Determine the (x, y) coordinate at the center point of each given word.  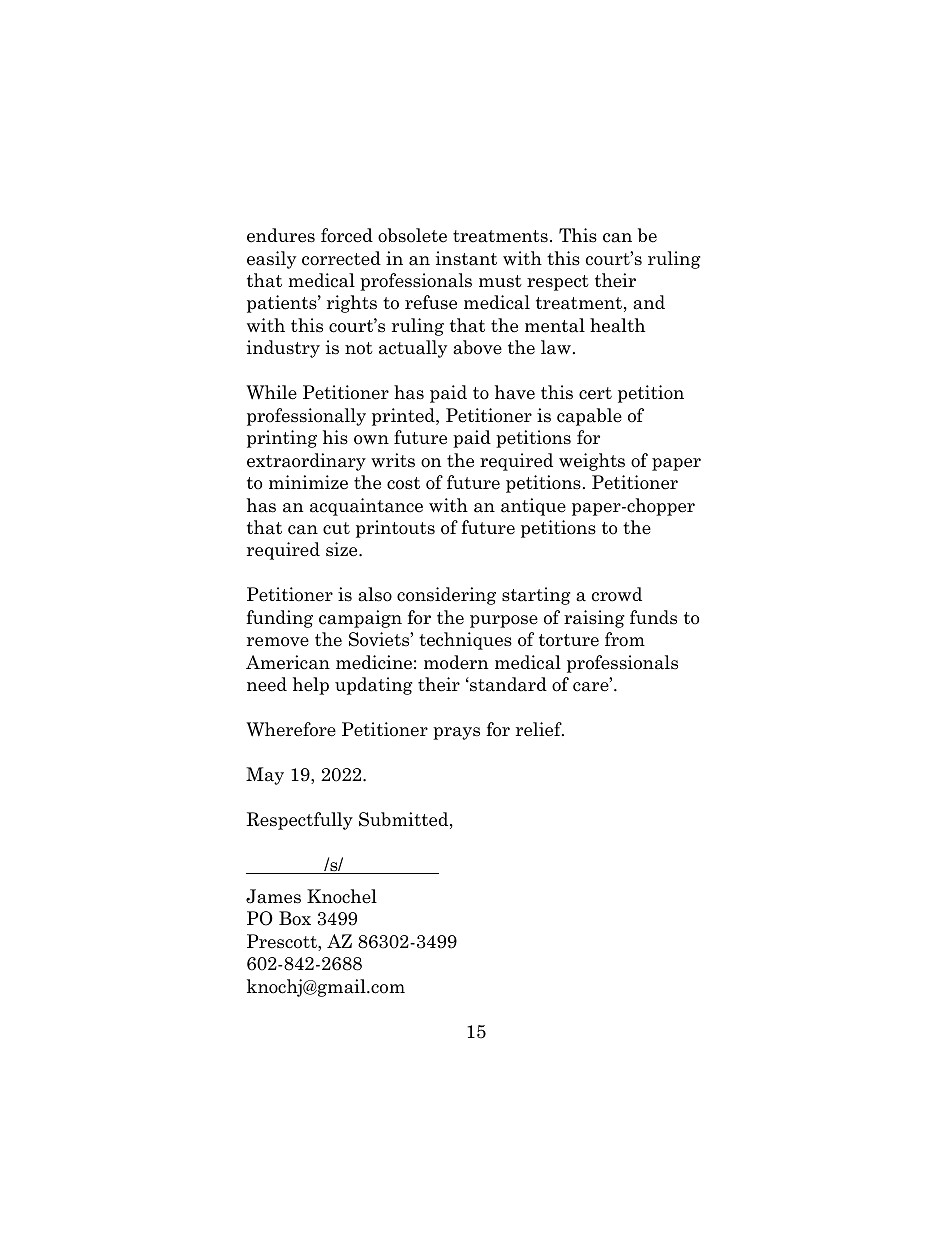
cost (403, 483)
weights (592, 462)
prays (456, 733)
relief (540, 729)
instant (466, 258)
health (617, 325)
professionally (306, 417)
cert (595, 393)
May (265, 776)
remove (278, 642)
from (625, 639)
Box (295, 918)
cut (336, 528)
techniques (465, 641)
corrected (341, 258)
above (477, 347)
